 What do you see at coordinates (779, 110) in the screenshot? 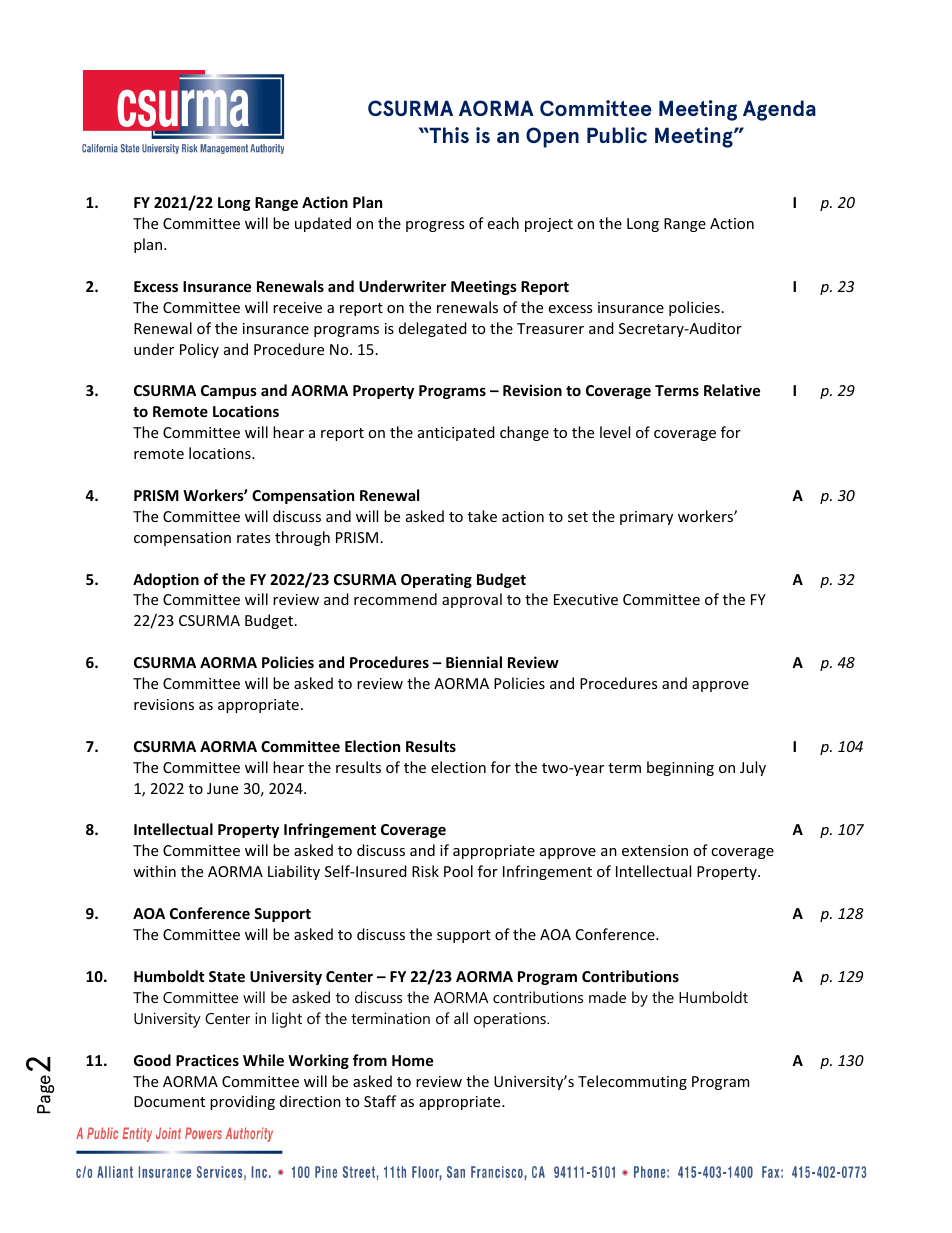
I see `Agenda` at bounding box center [779, 110].
